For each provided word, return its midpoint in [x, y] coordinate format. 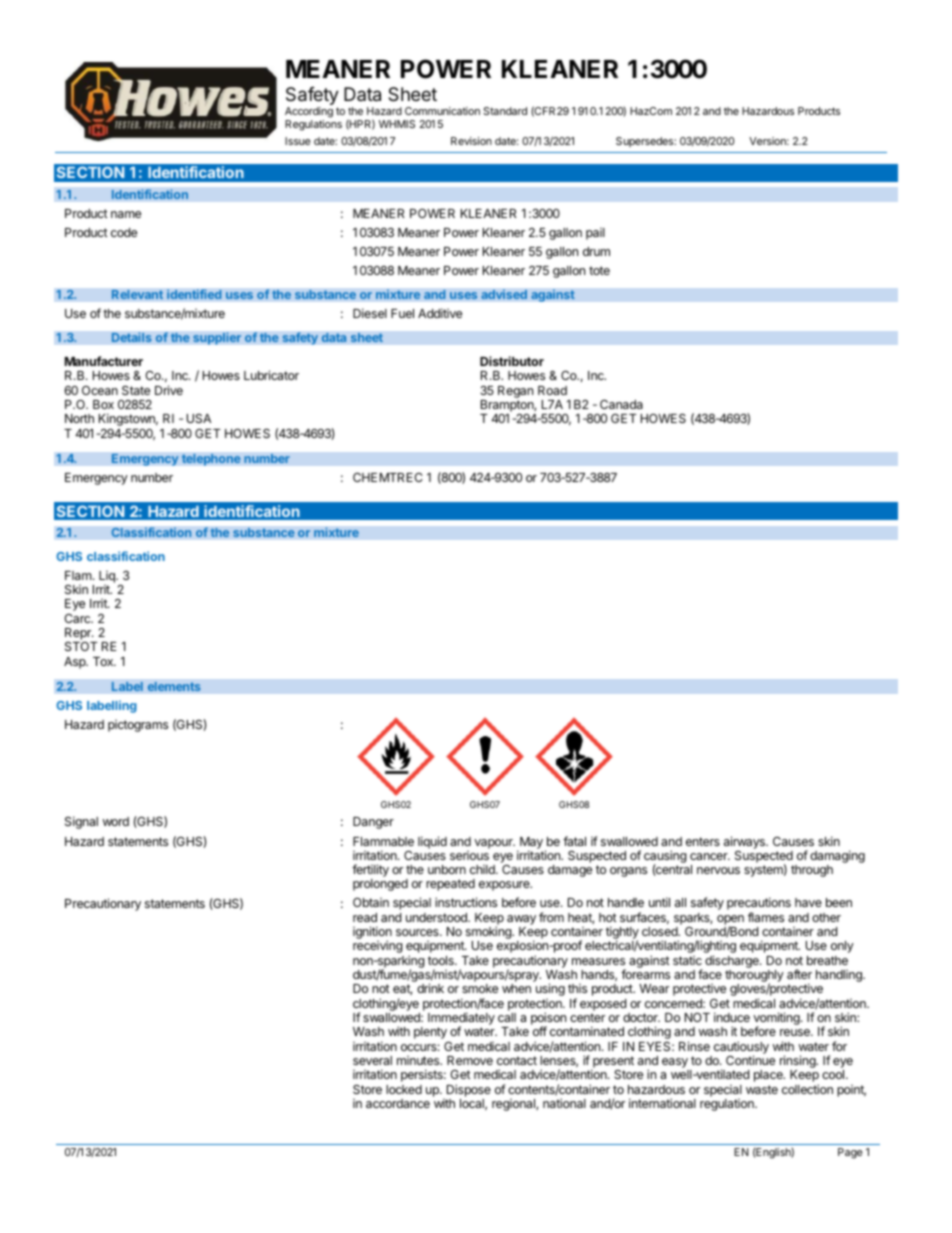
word [116, 821]
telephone [211, 459]
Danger [373, 823]
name [126, 214]
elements [174, 686]
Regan [515, 392]
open [730, 921]
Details [131, 337]
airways [745, 842]
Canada [621, 404]
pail [595, 234]
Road [552, 390]
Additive [440, 313]
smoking [489, 934]
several [372, 1060]
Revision [471, 141]
